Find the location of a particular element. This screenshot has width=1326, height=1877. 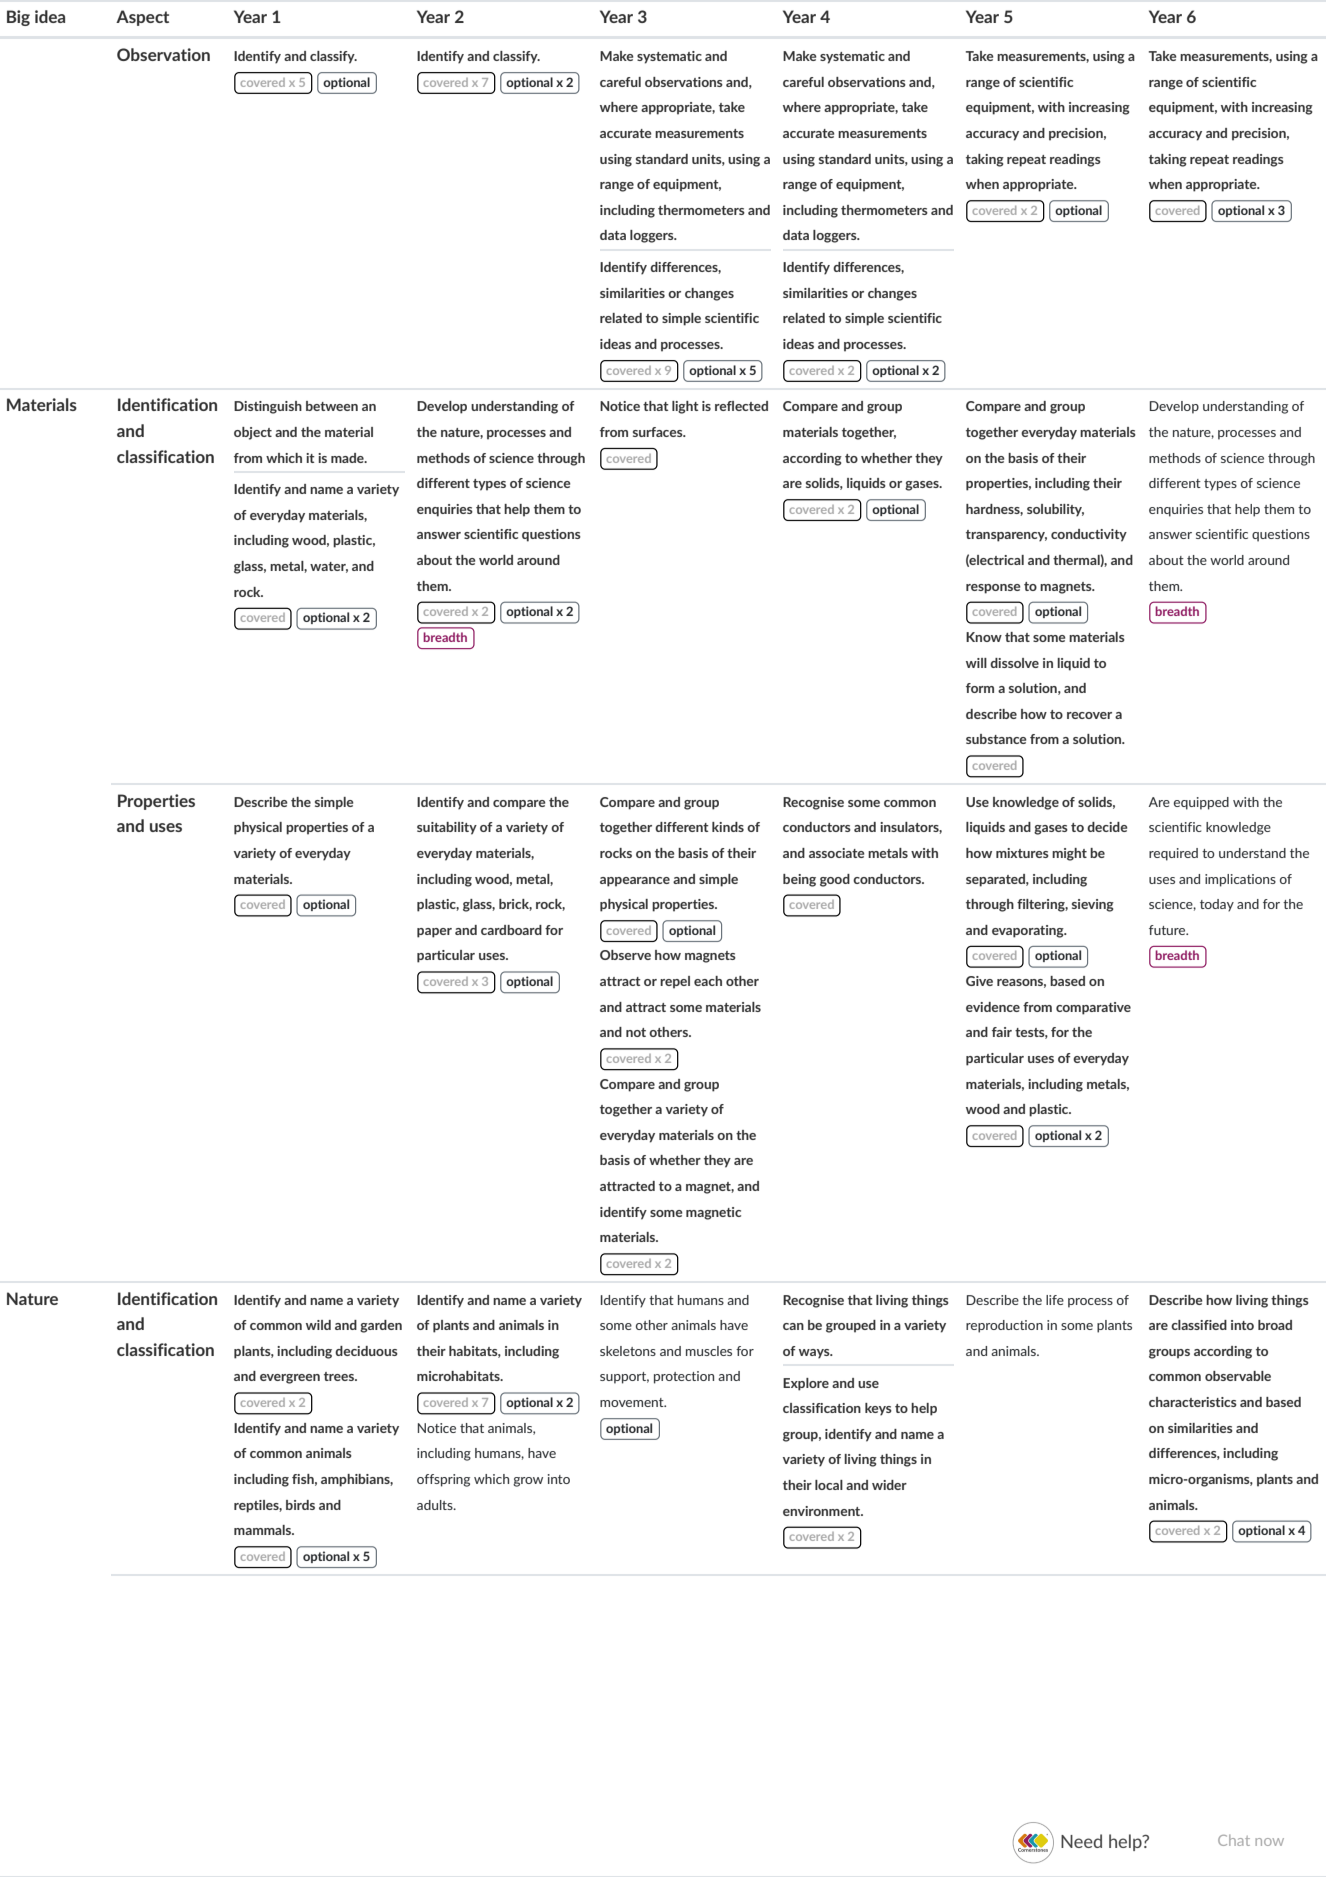

paper is located at coordinates (434, 933).
